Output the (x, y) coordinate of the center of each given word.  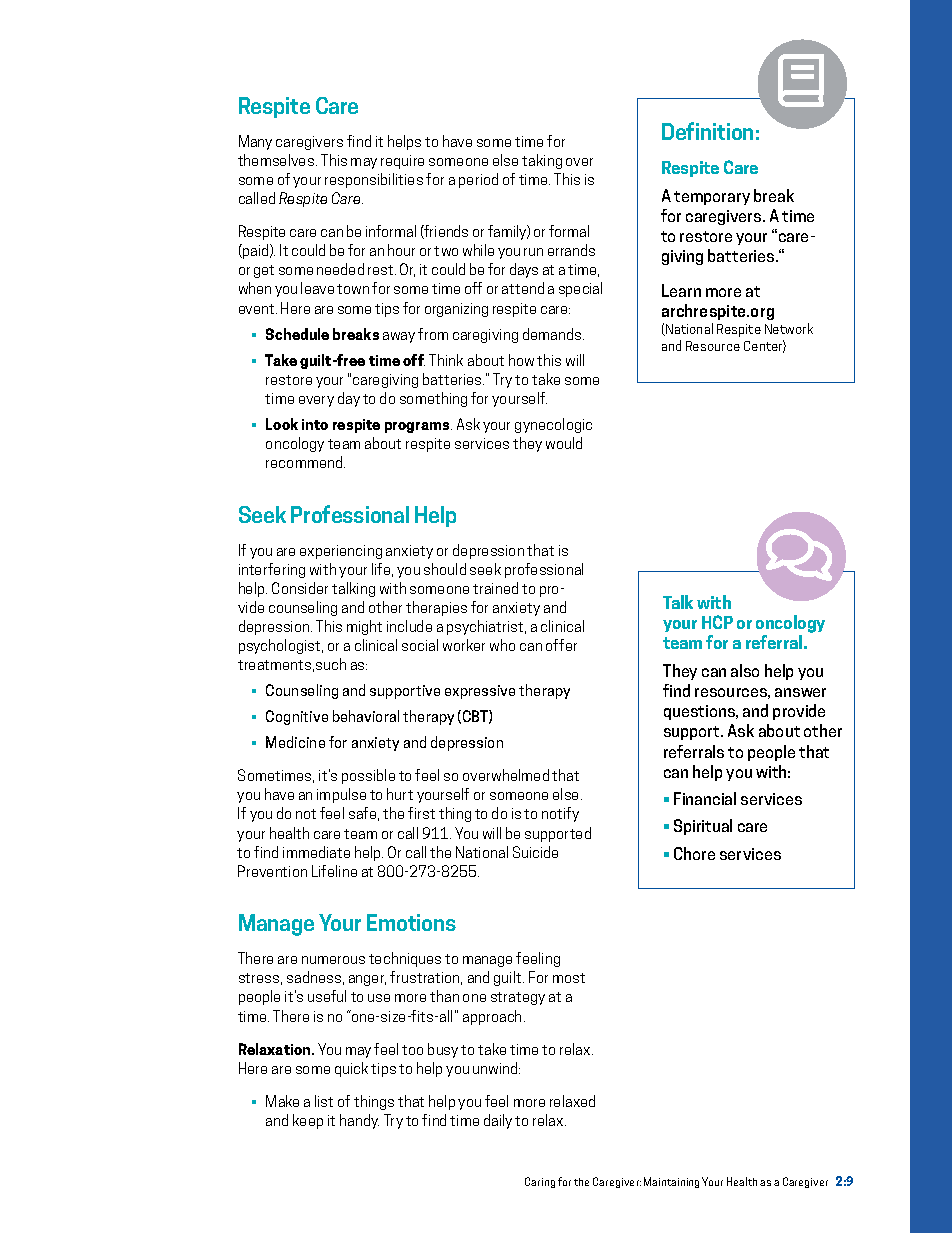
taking (542, 161)
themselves (276, 160)
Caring (540, 1182)
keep (308, 1121)
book (801, 80)
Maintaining (671, 1182)
